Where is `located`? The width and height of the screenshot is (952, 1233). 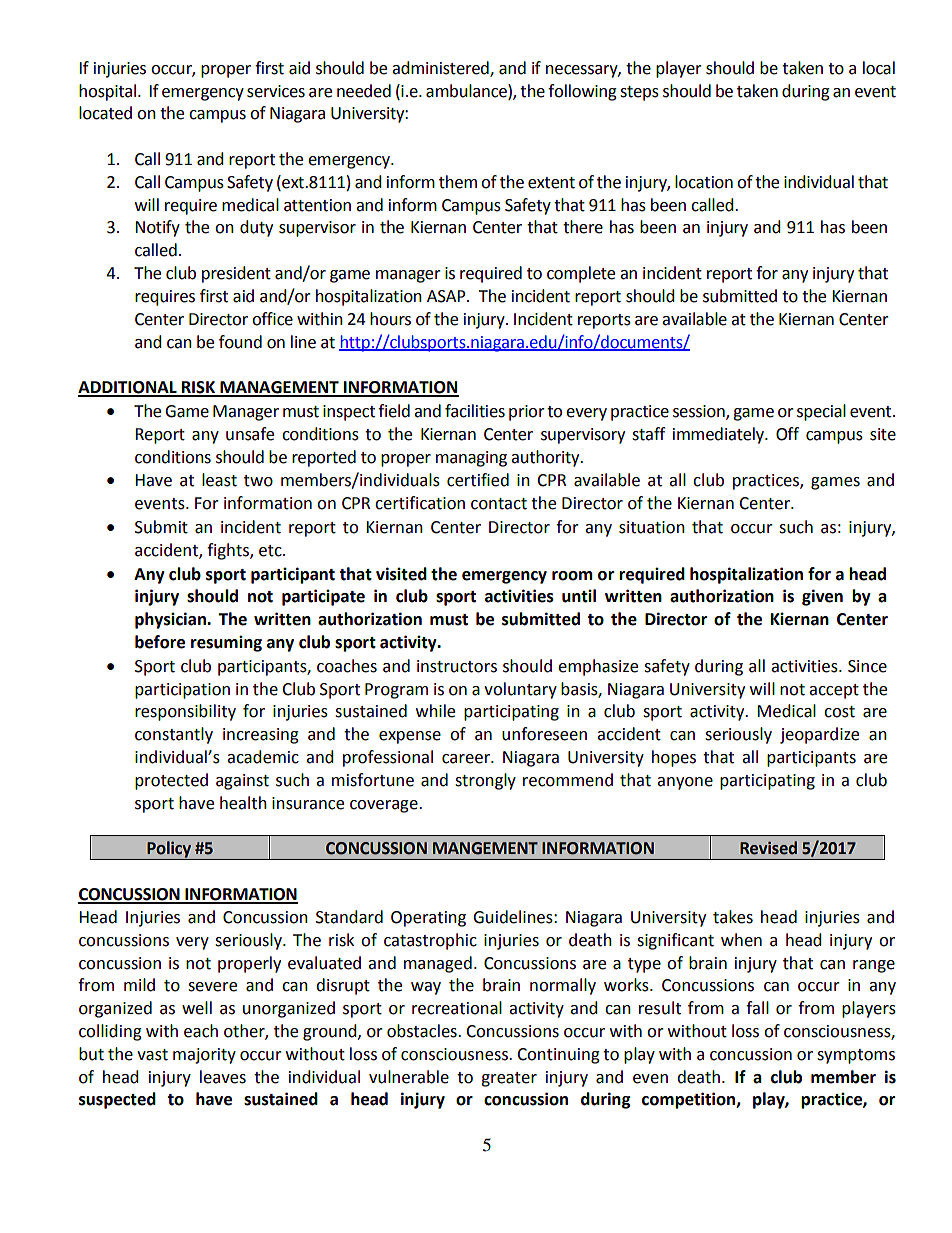 located is located at coordinates (105, 113).
